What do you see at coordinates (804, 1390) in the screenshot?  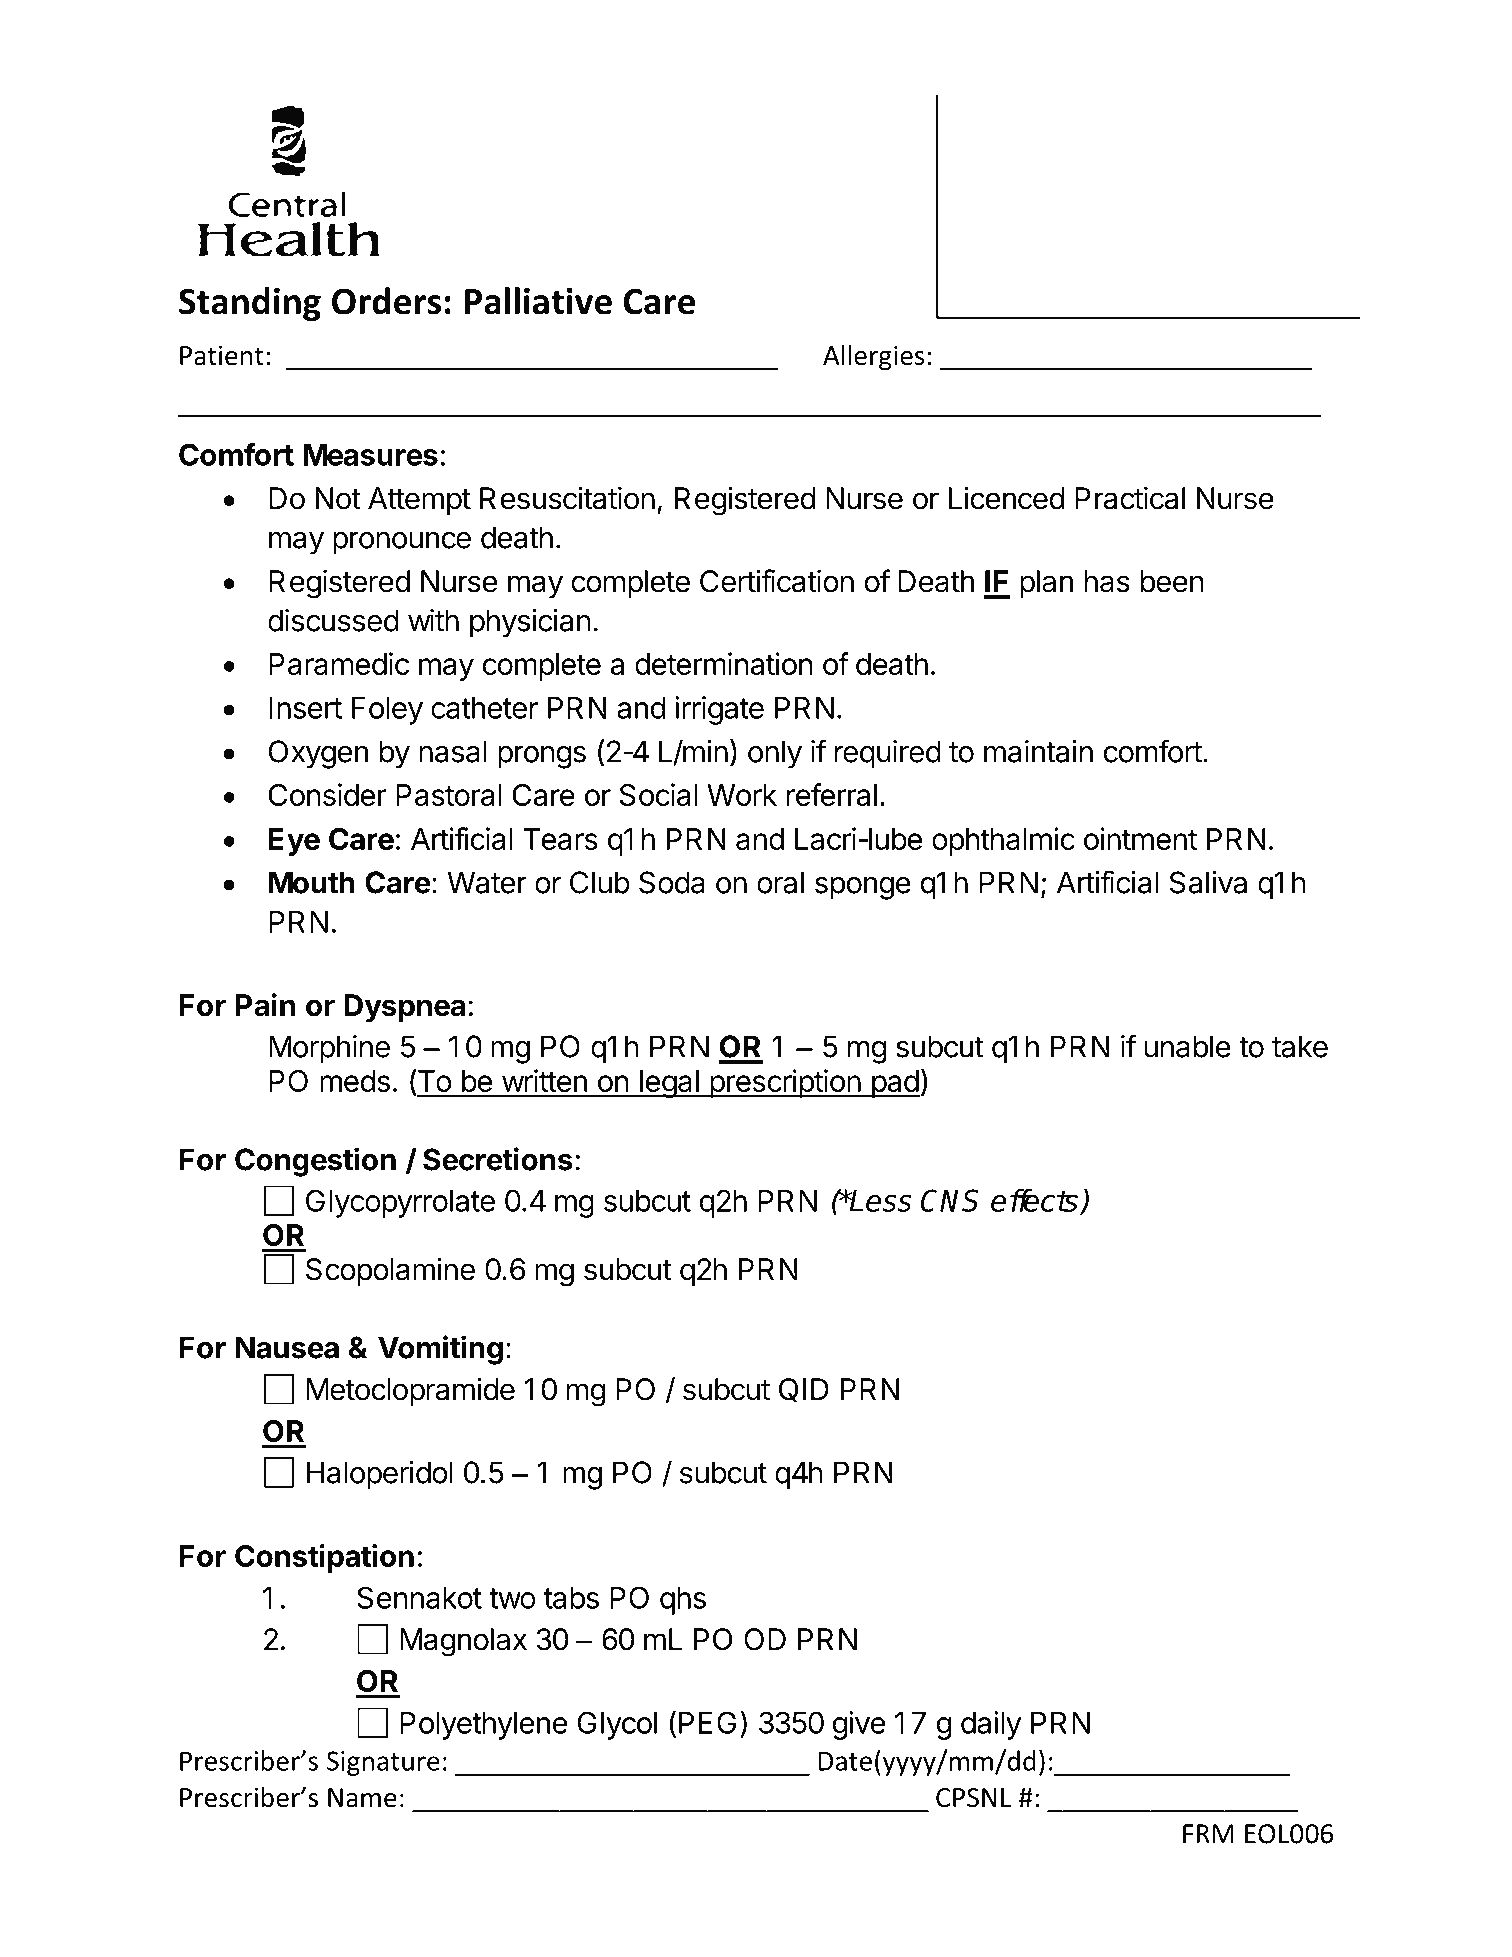 I see `QID` at bounding box center [804, 1390].
